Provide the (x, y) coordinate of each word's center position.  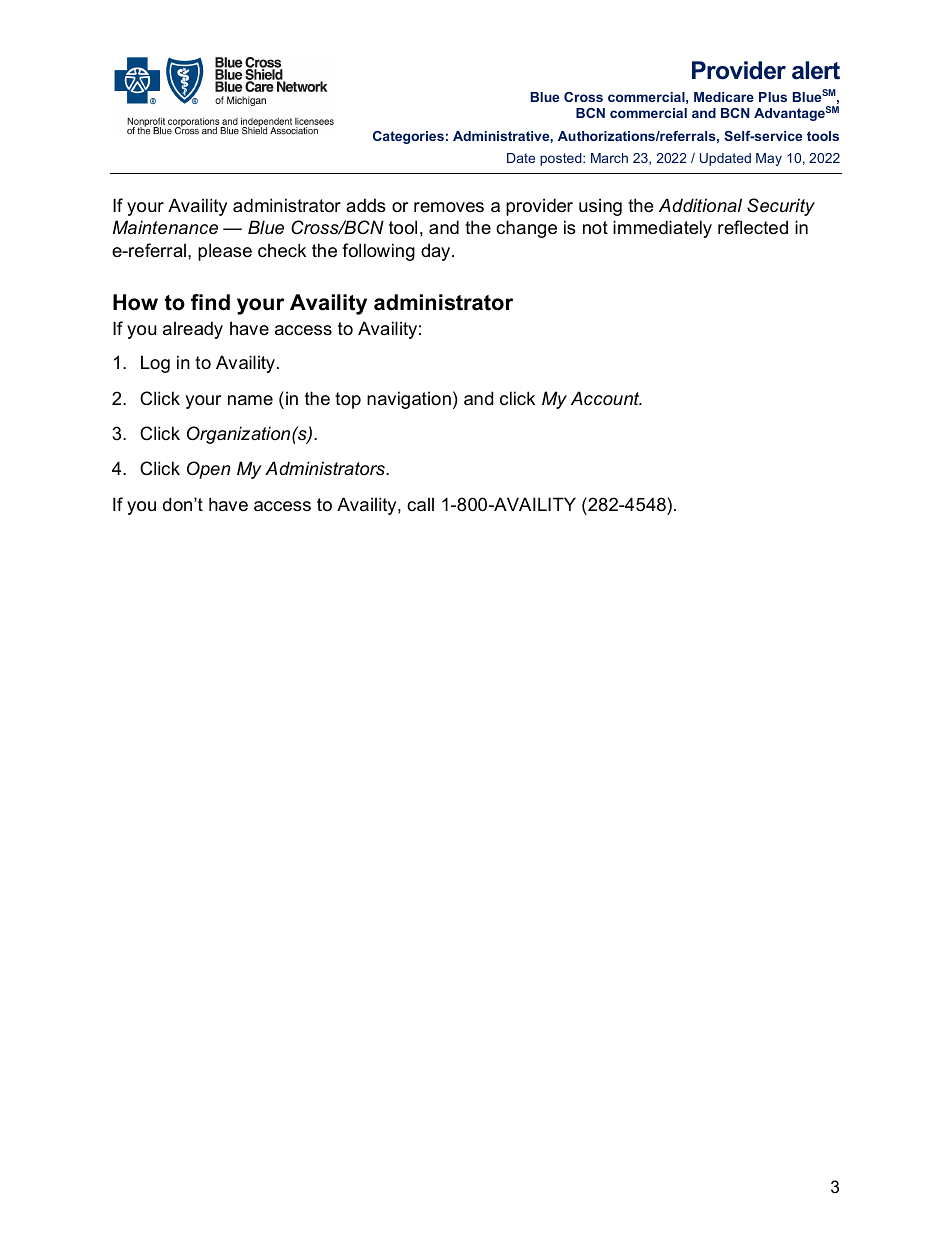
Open (209, 470)
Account (606, 398)
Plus (773, 97)
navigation (409, 400)
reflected (753, 227)
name (250, 400)
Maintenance (165, 227)
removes (449, 207)
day (437, 252)
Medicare (724, 97)
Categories (408, 137)
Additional (700, 205)
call (420, 504)
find (210, 302)
